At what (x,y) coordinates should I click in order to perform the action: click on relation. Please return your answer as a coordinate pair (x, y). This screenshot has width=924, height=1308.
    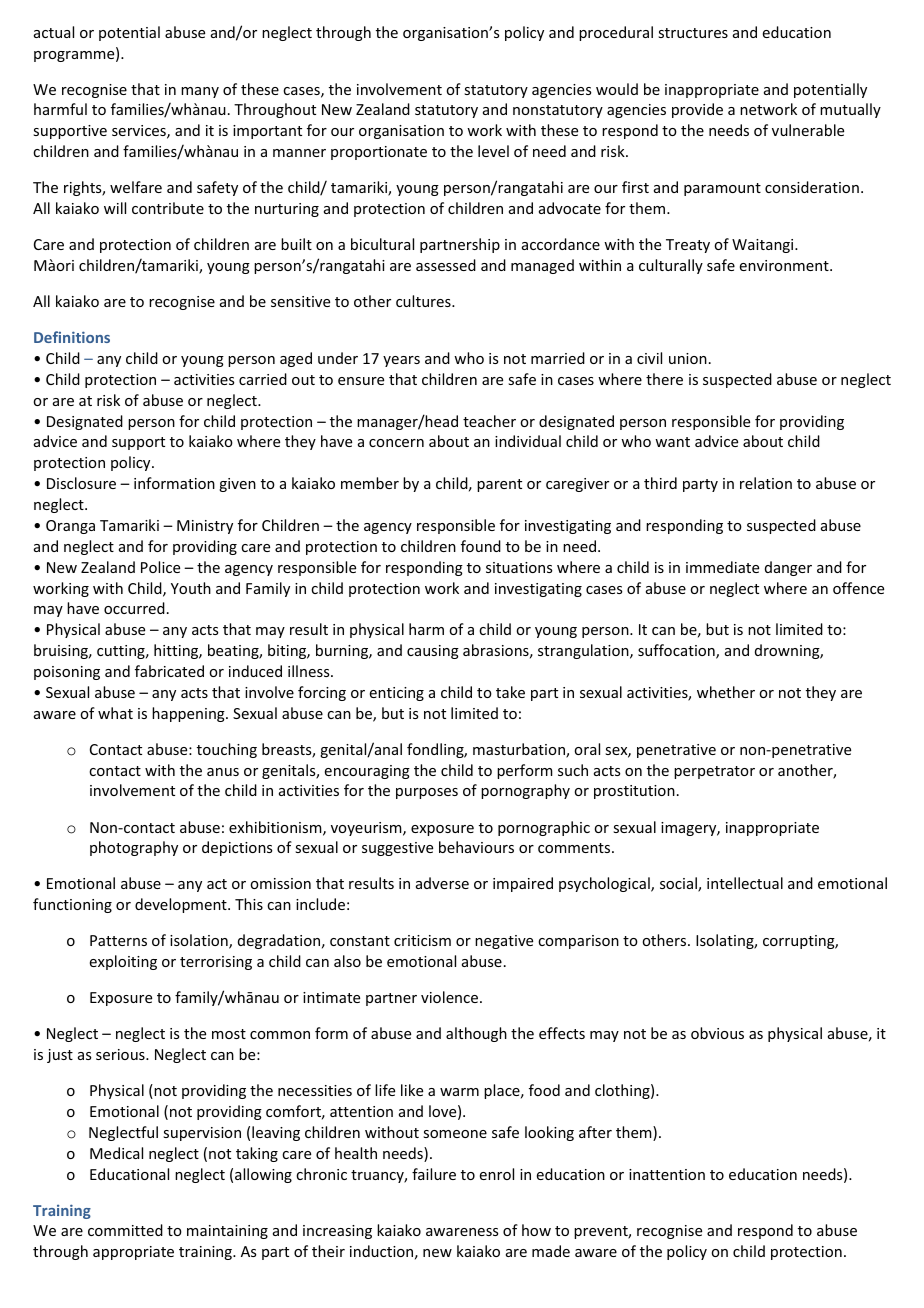
    Looking at the image, I should click on (766, 483).
